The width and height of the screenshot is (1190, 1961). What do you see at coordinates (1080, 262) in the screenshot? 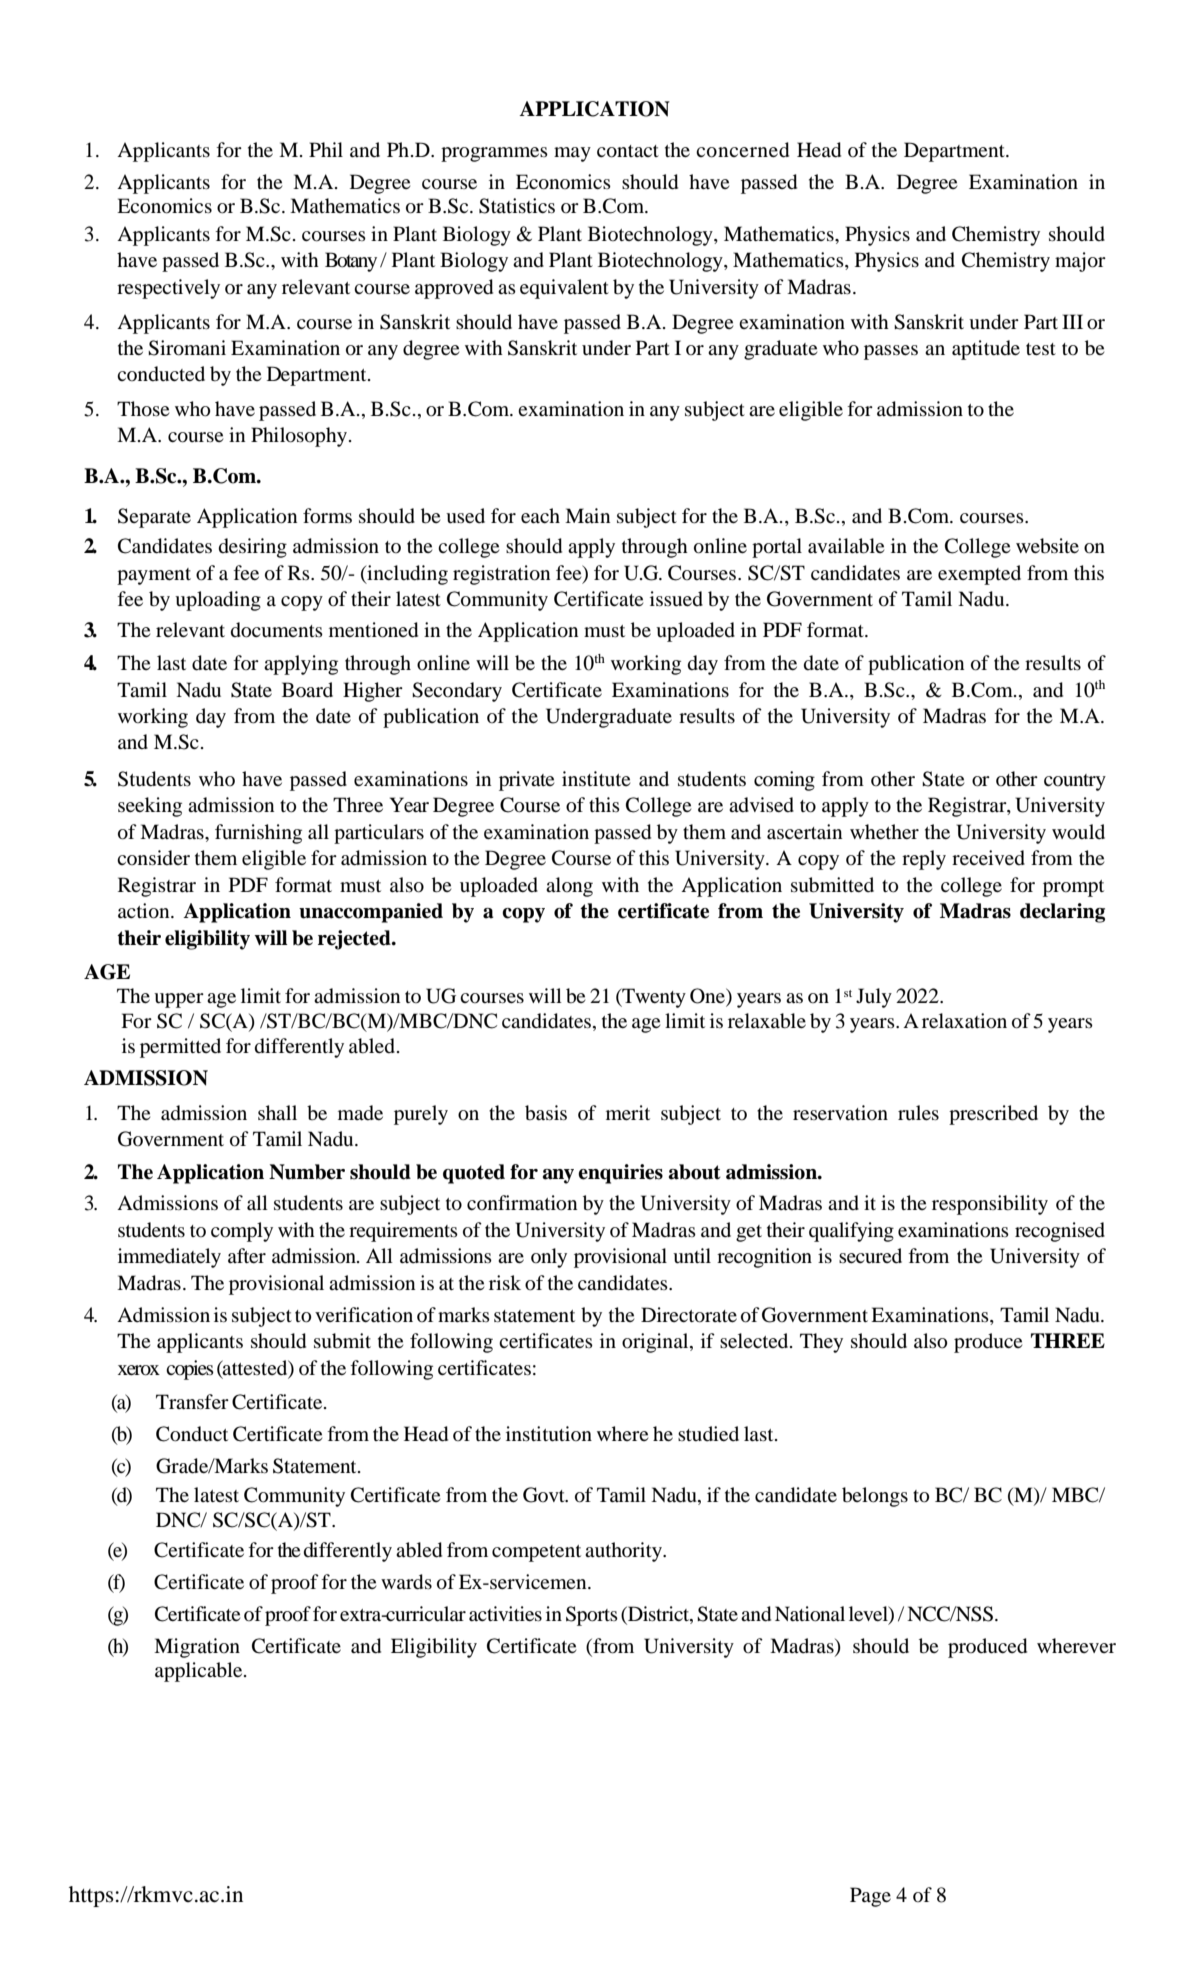
I see `major` at bounding box center [1080, 262].
